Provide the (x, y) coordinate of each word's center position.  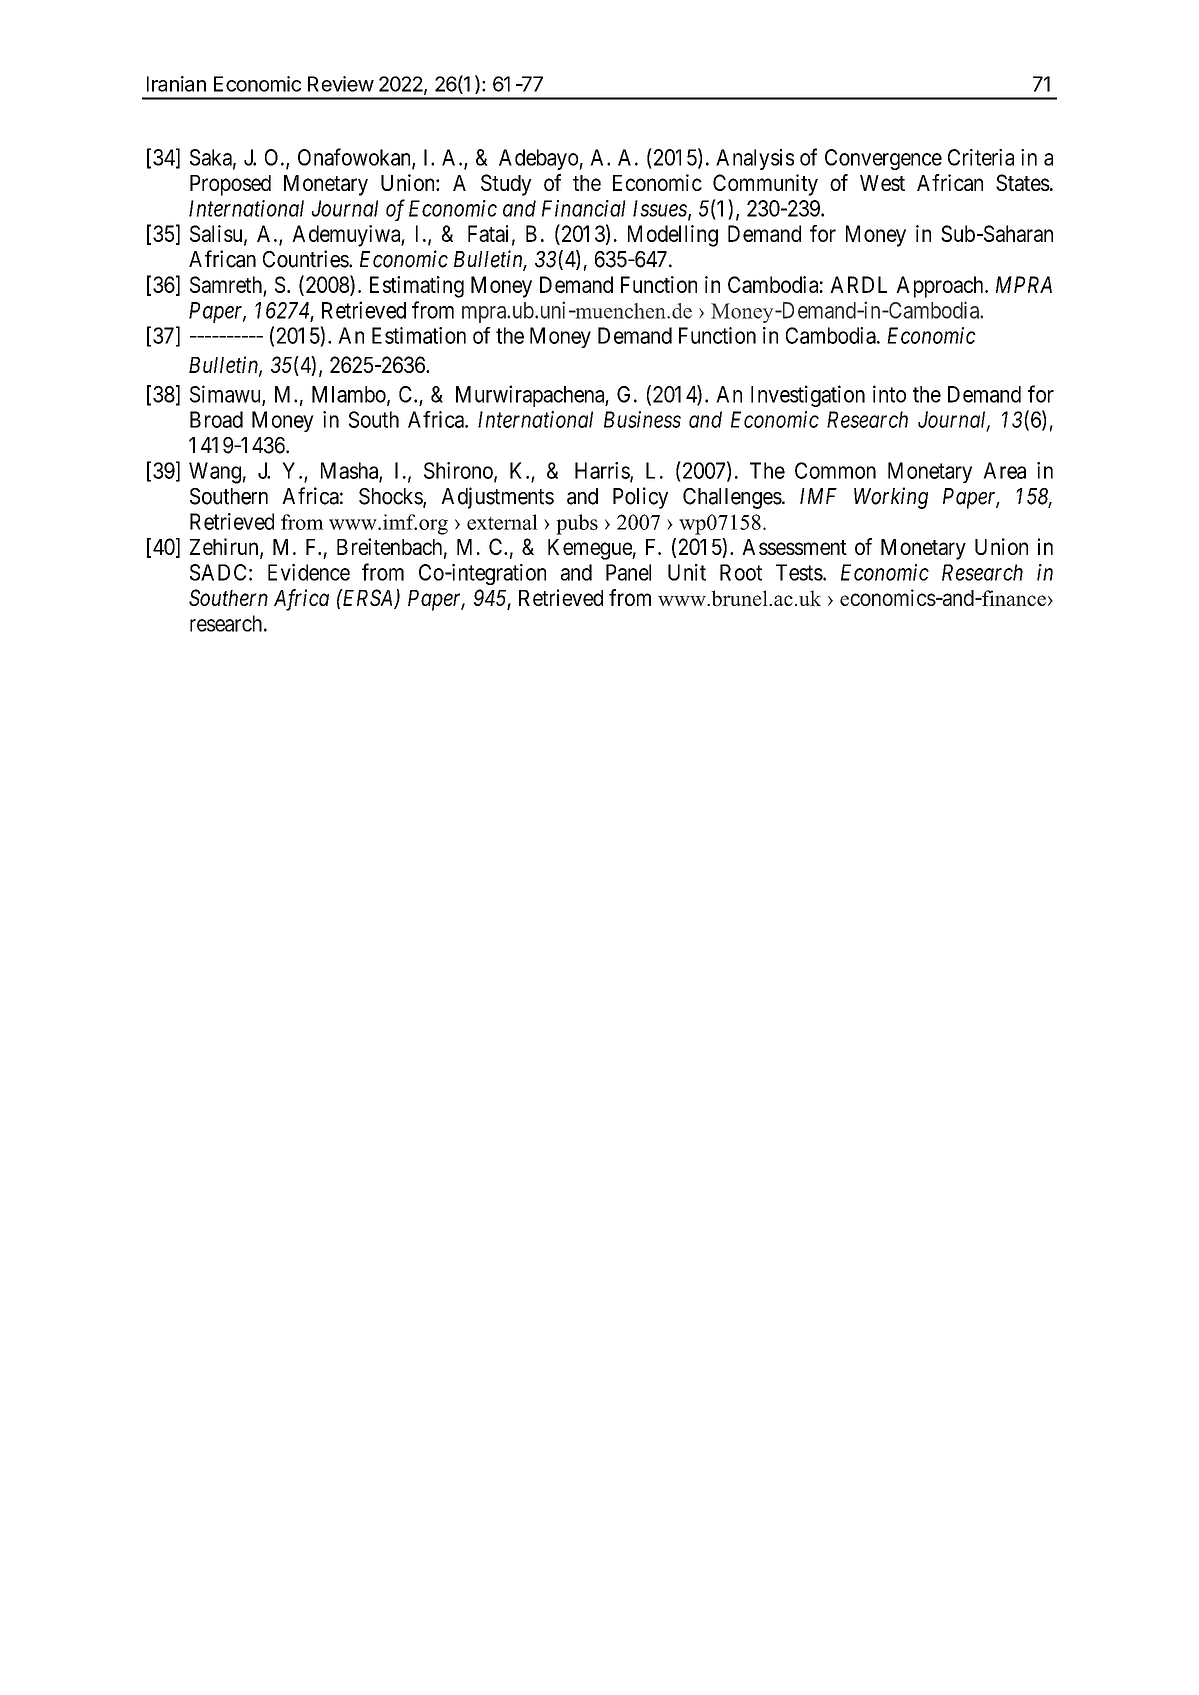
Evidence (309, 572)
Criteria (981, 157)
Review (341, 84)
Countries (306, 259)
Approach (941, 287)
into (889, 394)
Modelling (673, 236)
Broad (216, 419)
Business (642, 419)
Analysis (755, 159)
